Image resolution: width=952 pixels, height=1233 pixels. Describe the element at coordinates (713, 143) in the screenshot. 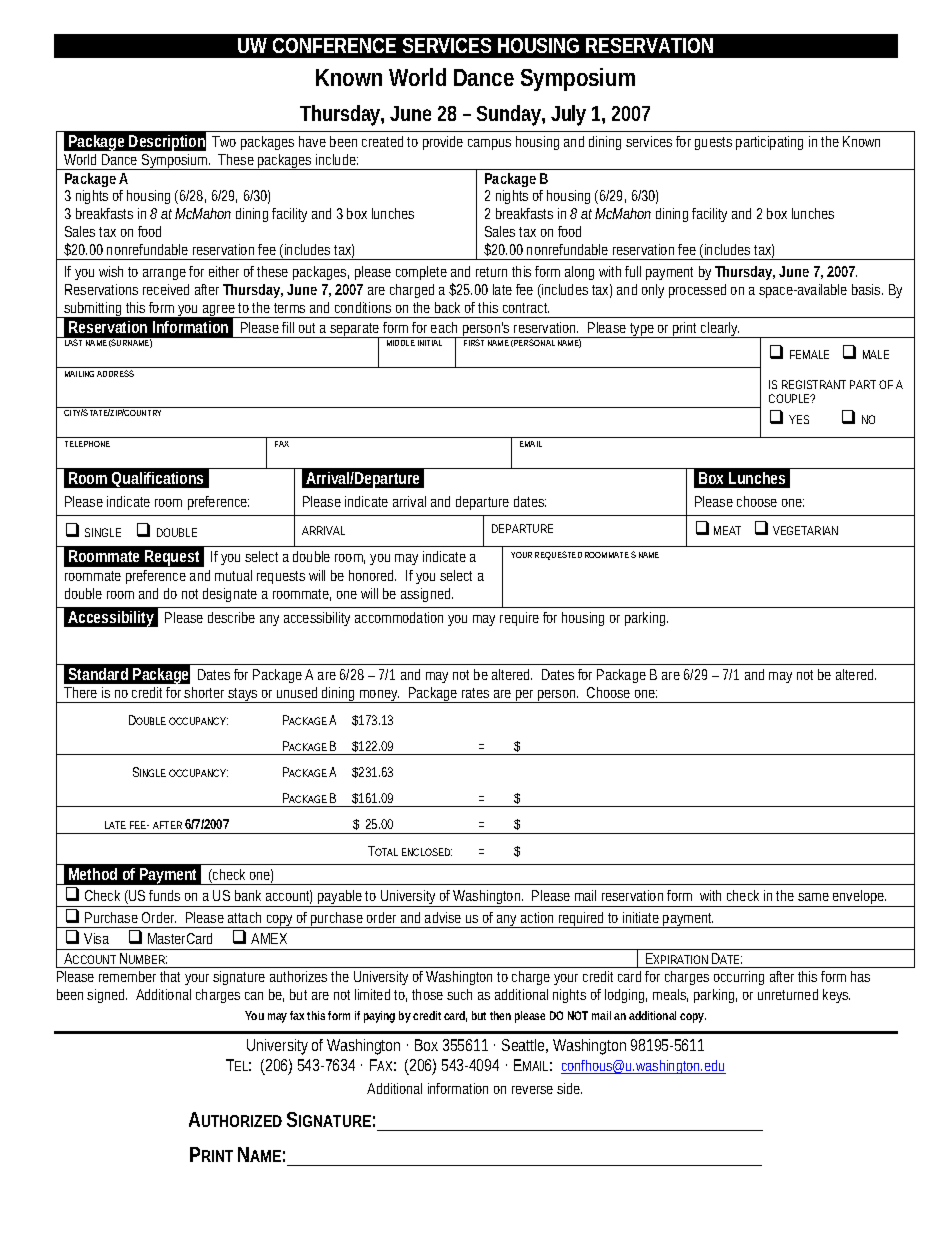

I see `guests` at that location.
